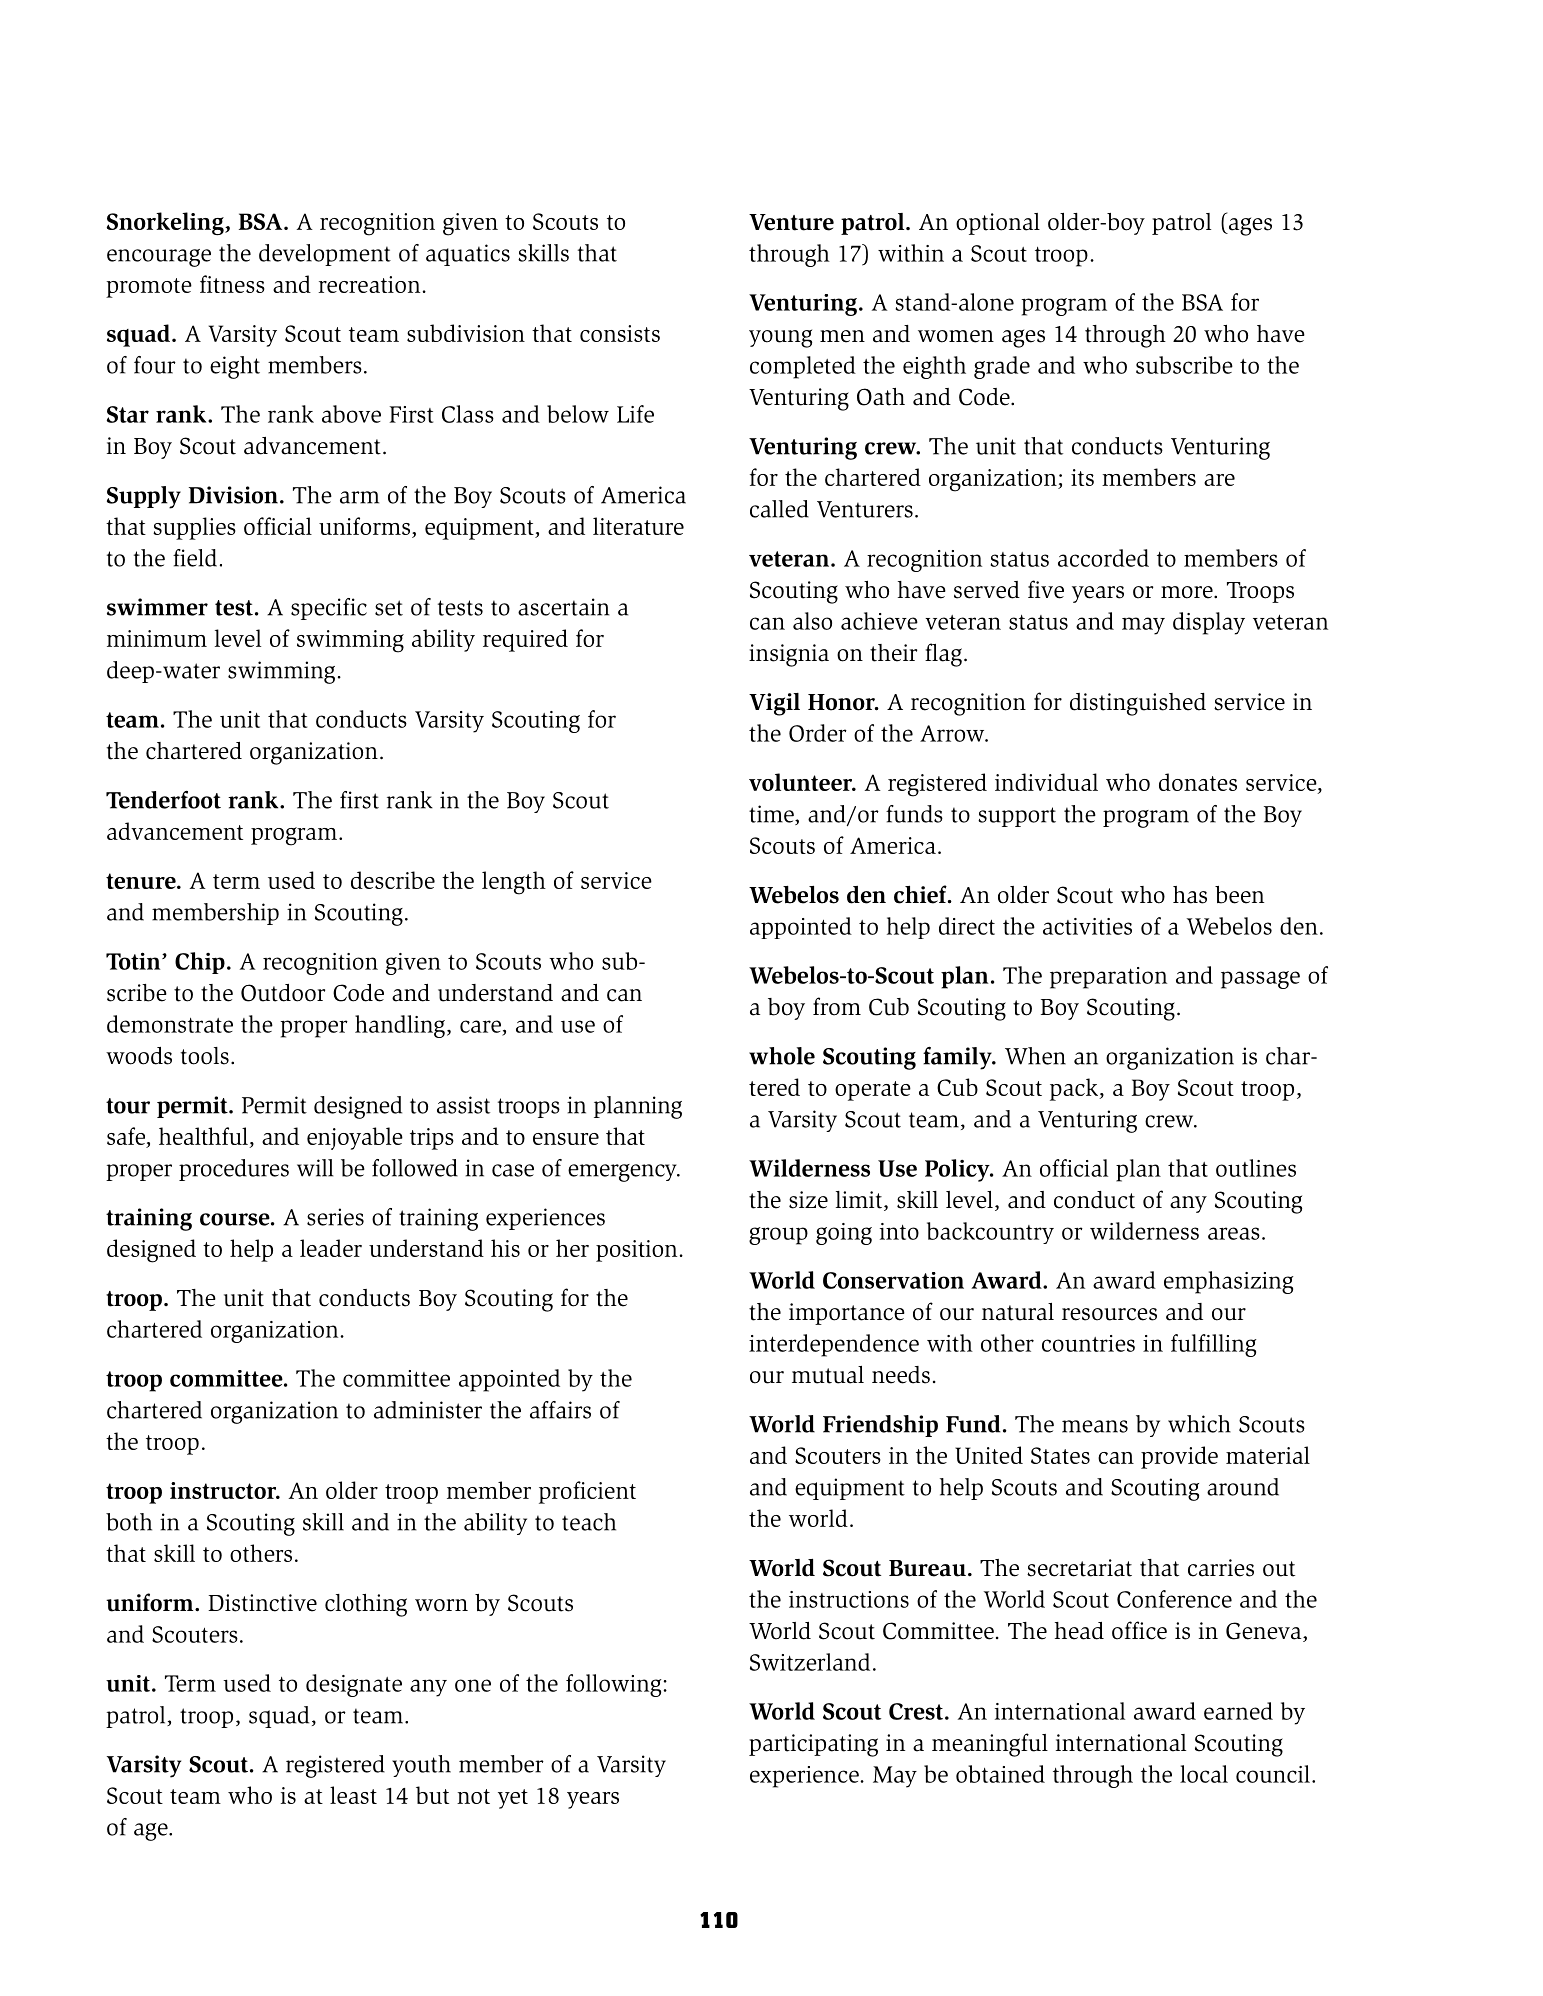 The image size is (1543, 1996). I want to click on fitness, so click(232, 284).
